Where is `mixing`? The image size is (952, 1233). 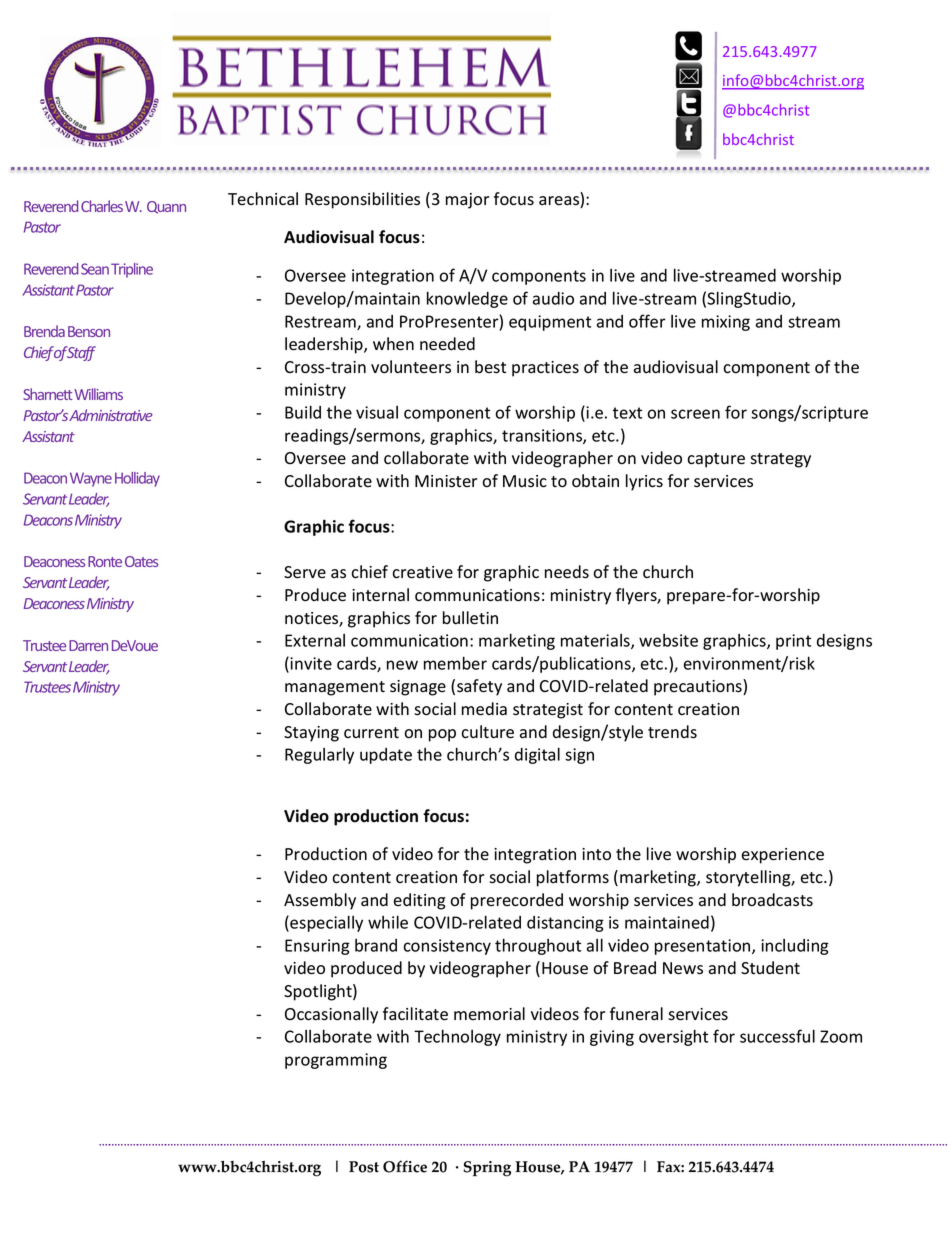
mixing is located at coordinates (726, 323).
